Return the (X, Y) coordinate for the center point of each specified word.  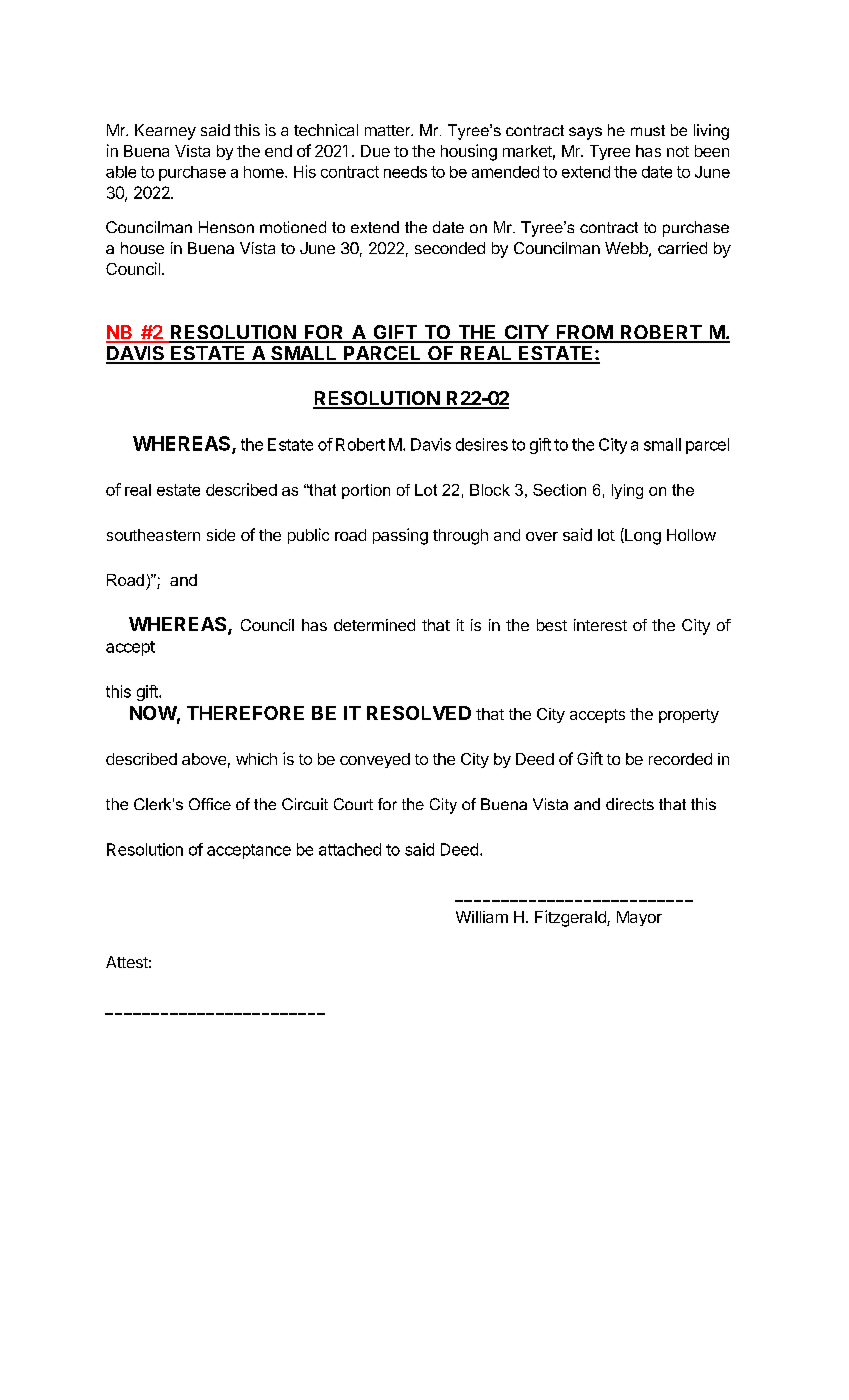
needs (405, 172)
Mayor (639, 918)
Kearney (165, 132)
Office (210, 804)
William (482, 917)
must (648, 130)
